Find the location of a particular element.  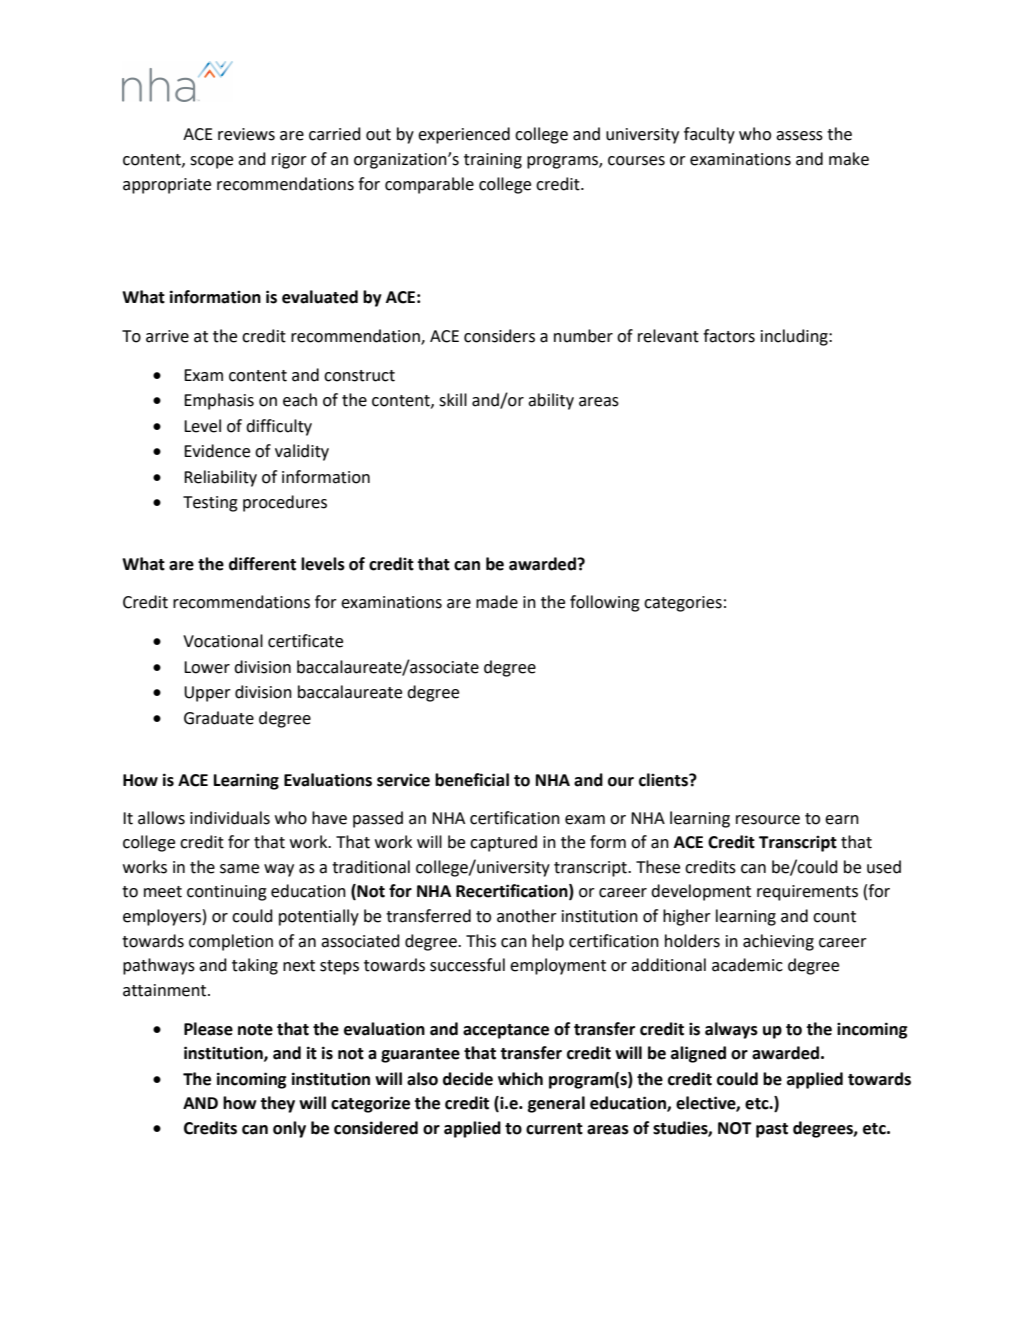

Vocational is located at coordinates (223, 641).
